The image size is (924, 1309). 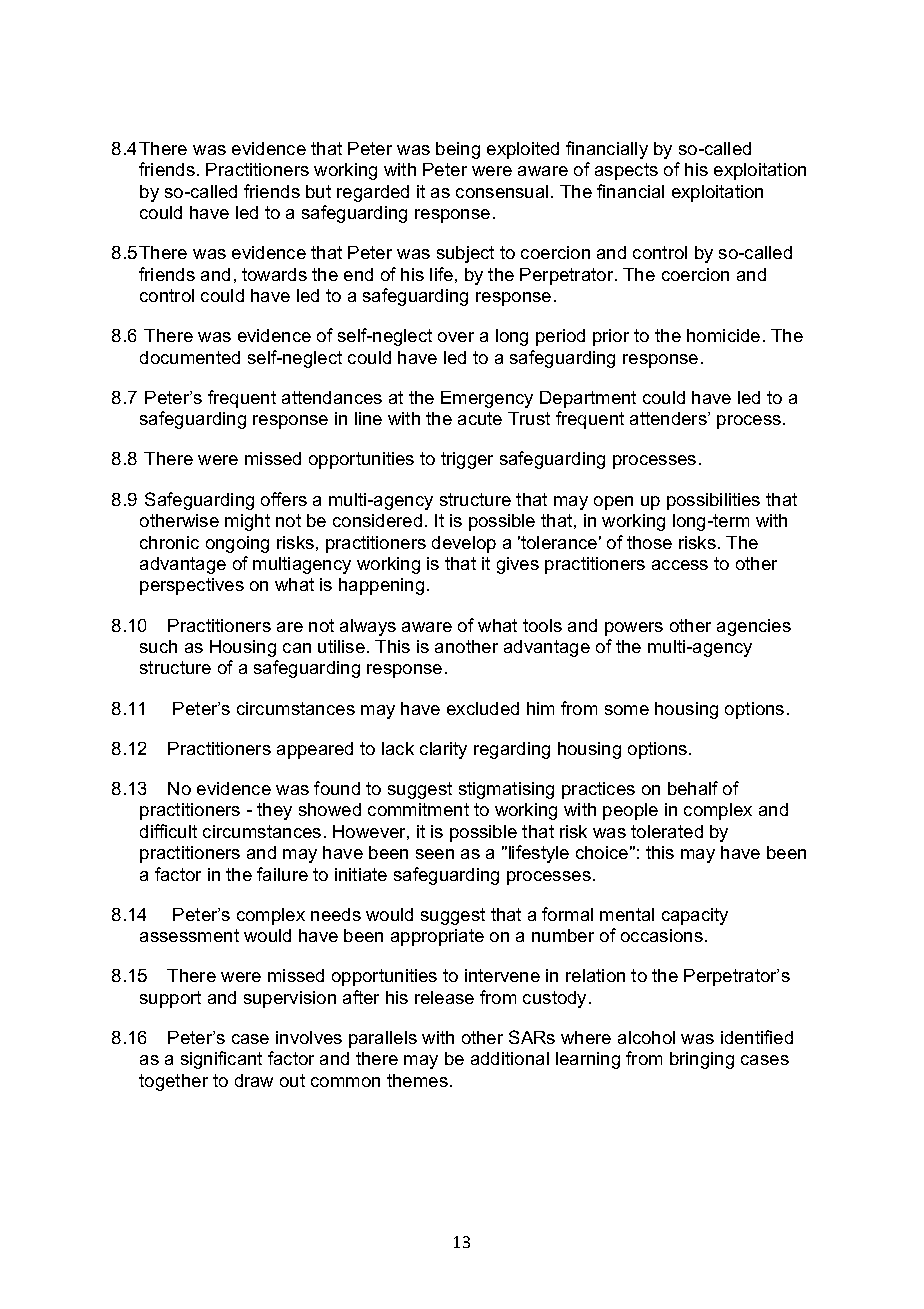 I want to click on seen, so click(x=435, y=854).
